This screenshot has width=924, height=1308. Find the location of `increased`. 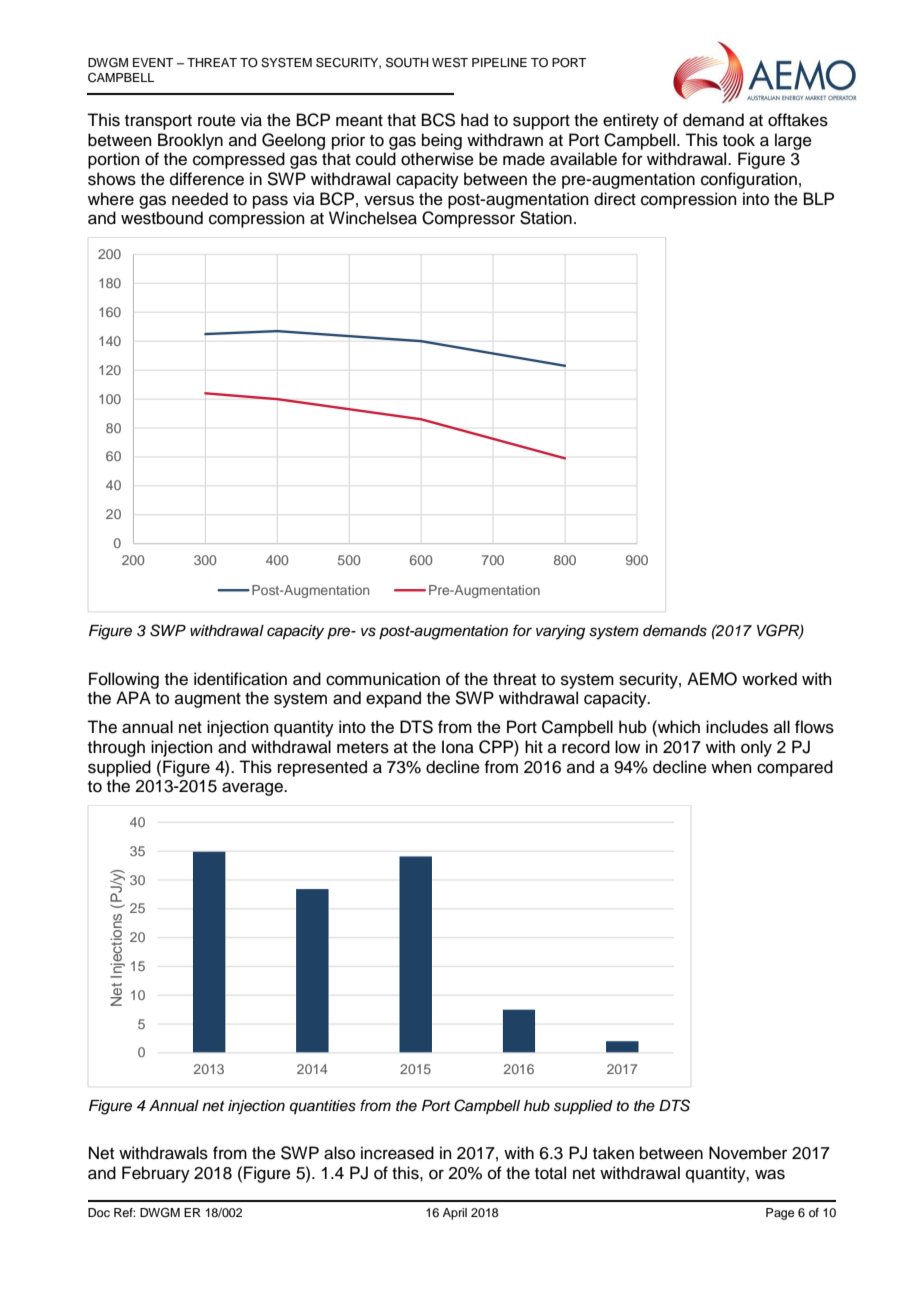

increased is located at coordinates (397, 1153).
